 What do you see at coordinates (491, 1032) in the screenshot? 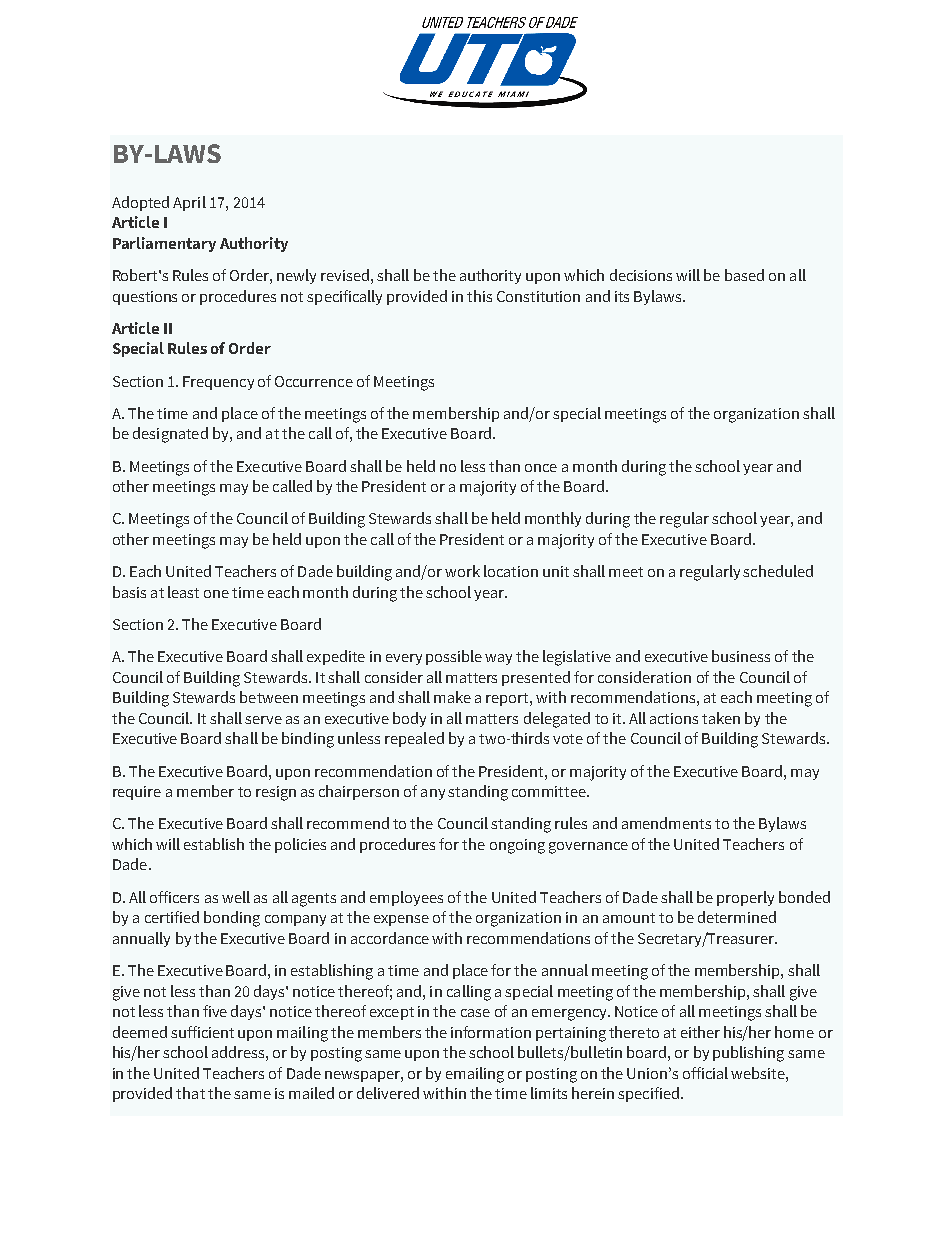
I see `information` at bounding box center [491, 1032].
